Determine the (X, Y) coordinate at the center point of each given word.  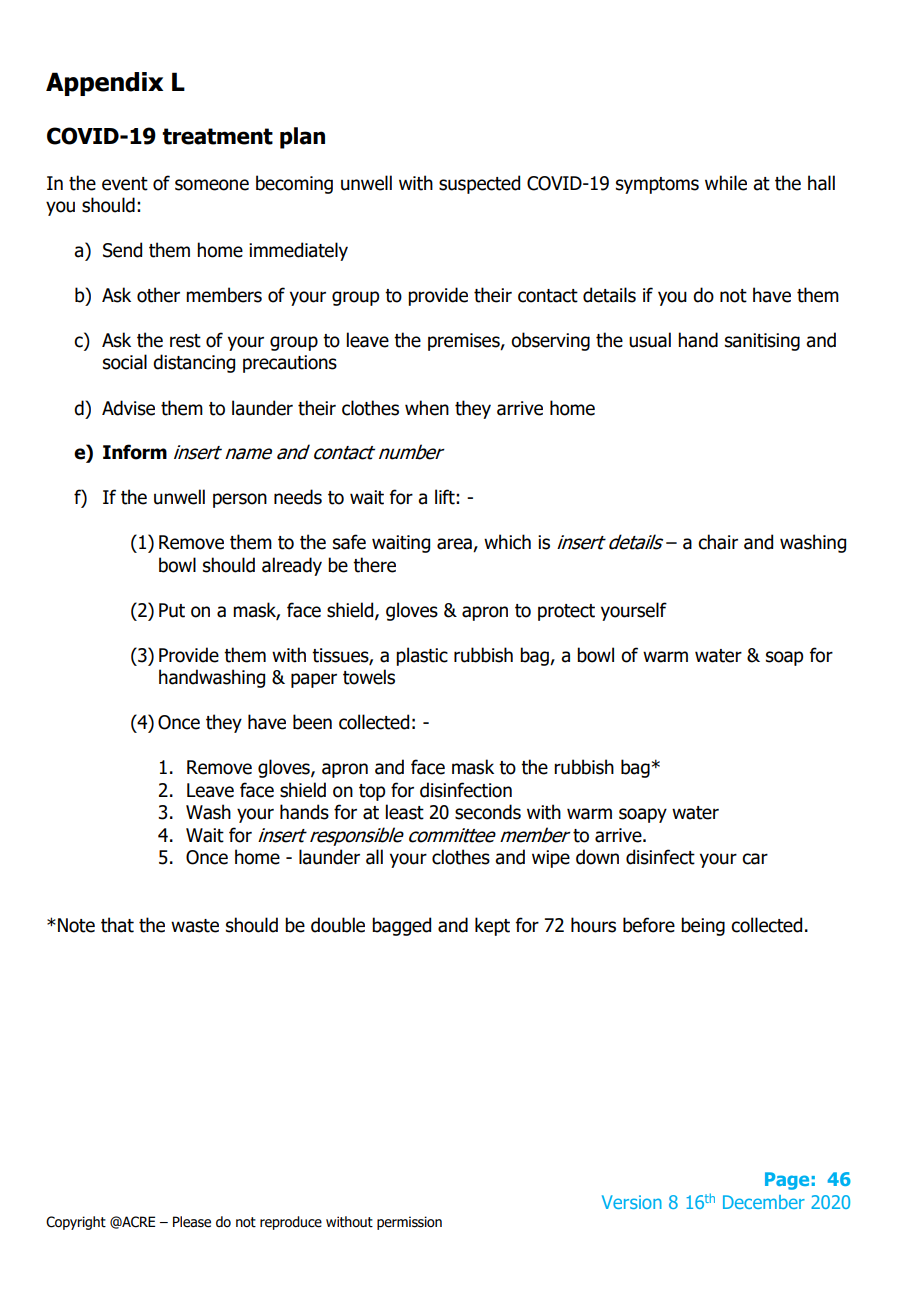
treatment (217, 136)
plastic (422, 656)
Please (192, 1222)
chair (718, 542)
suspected (479, 184)
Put (172, 610)
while (726, 183)
